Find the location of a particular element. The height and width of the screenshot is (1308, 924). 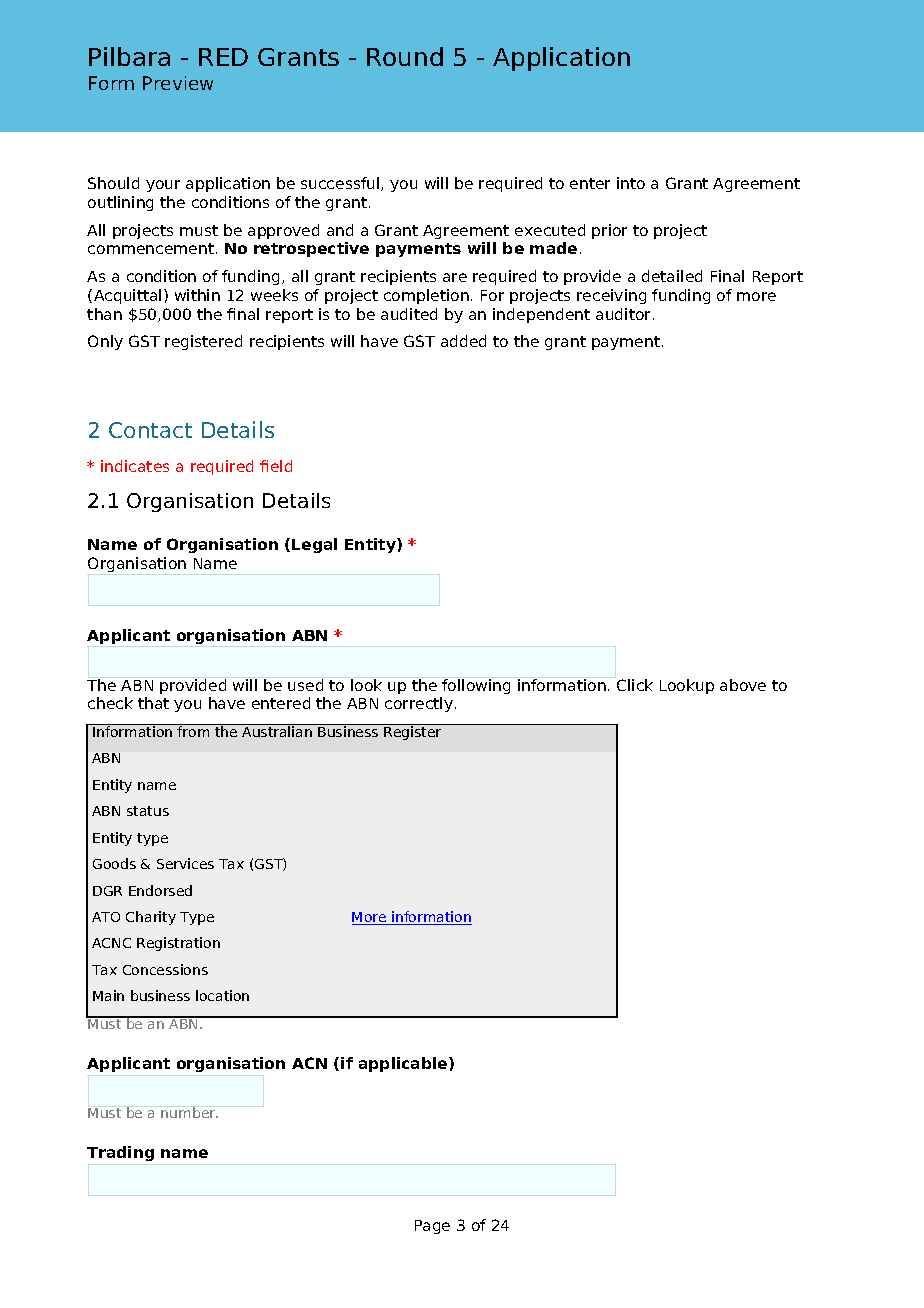

added is located at coordinates (463, 341).
